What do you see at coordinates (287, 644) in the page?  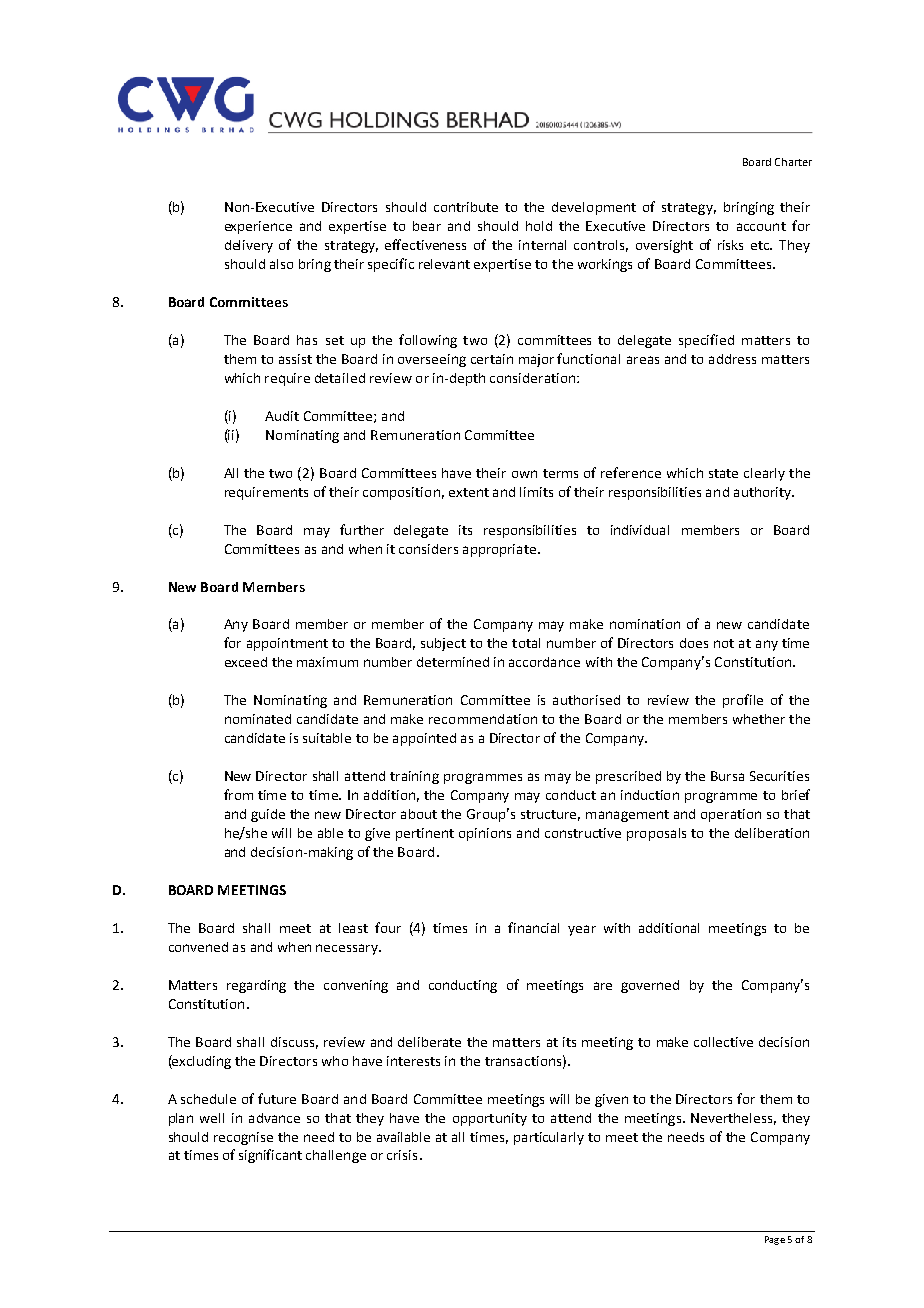 I see `appointment` at bounding box center [287, 644].
